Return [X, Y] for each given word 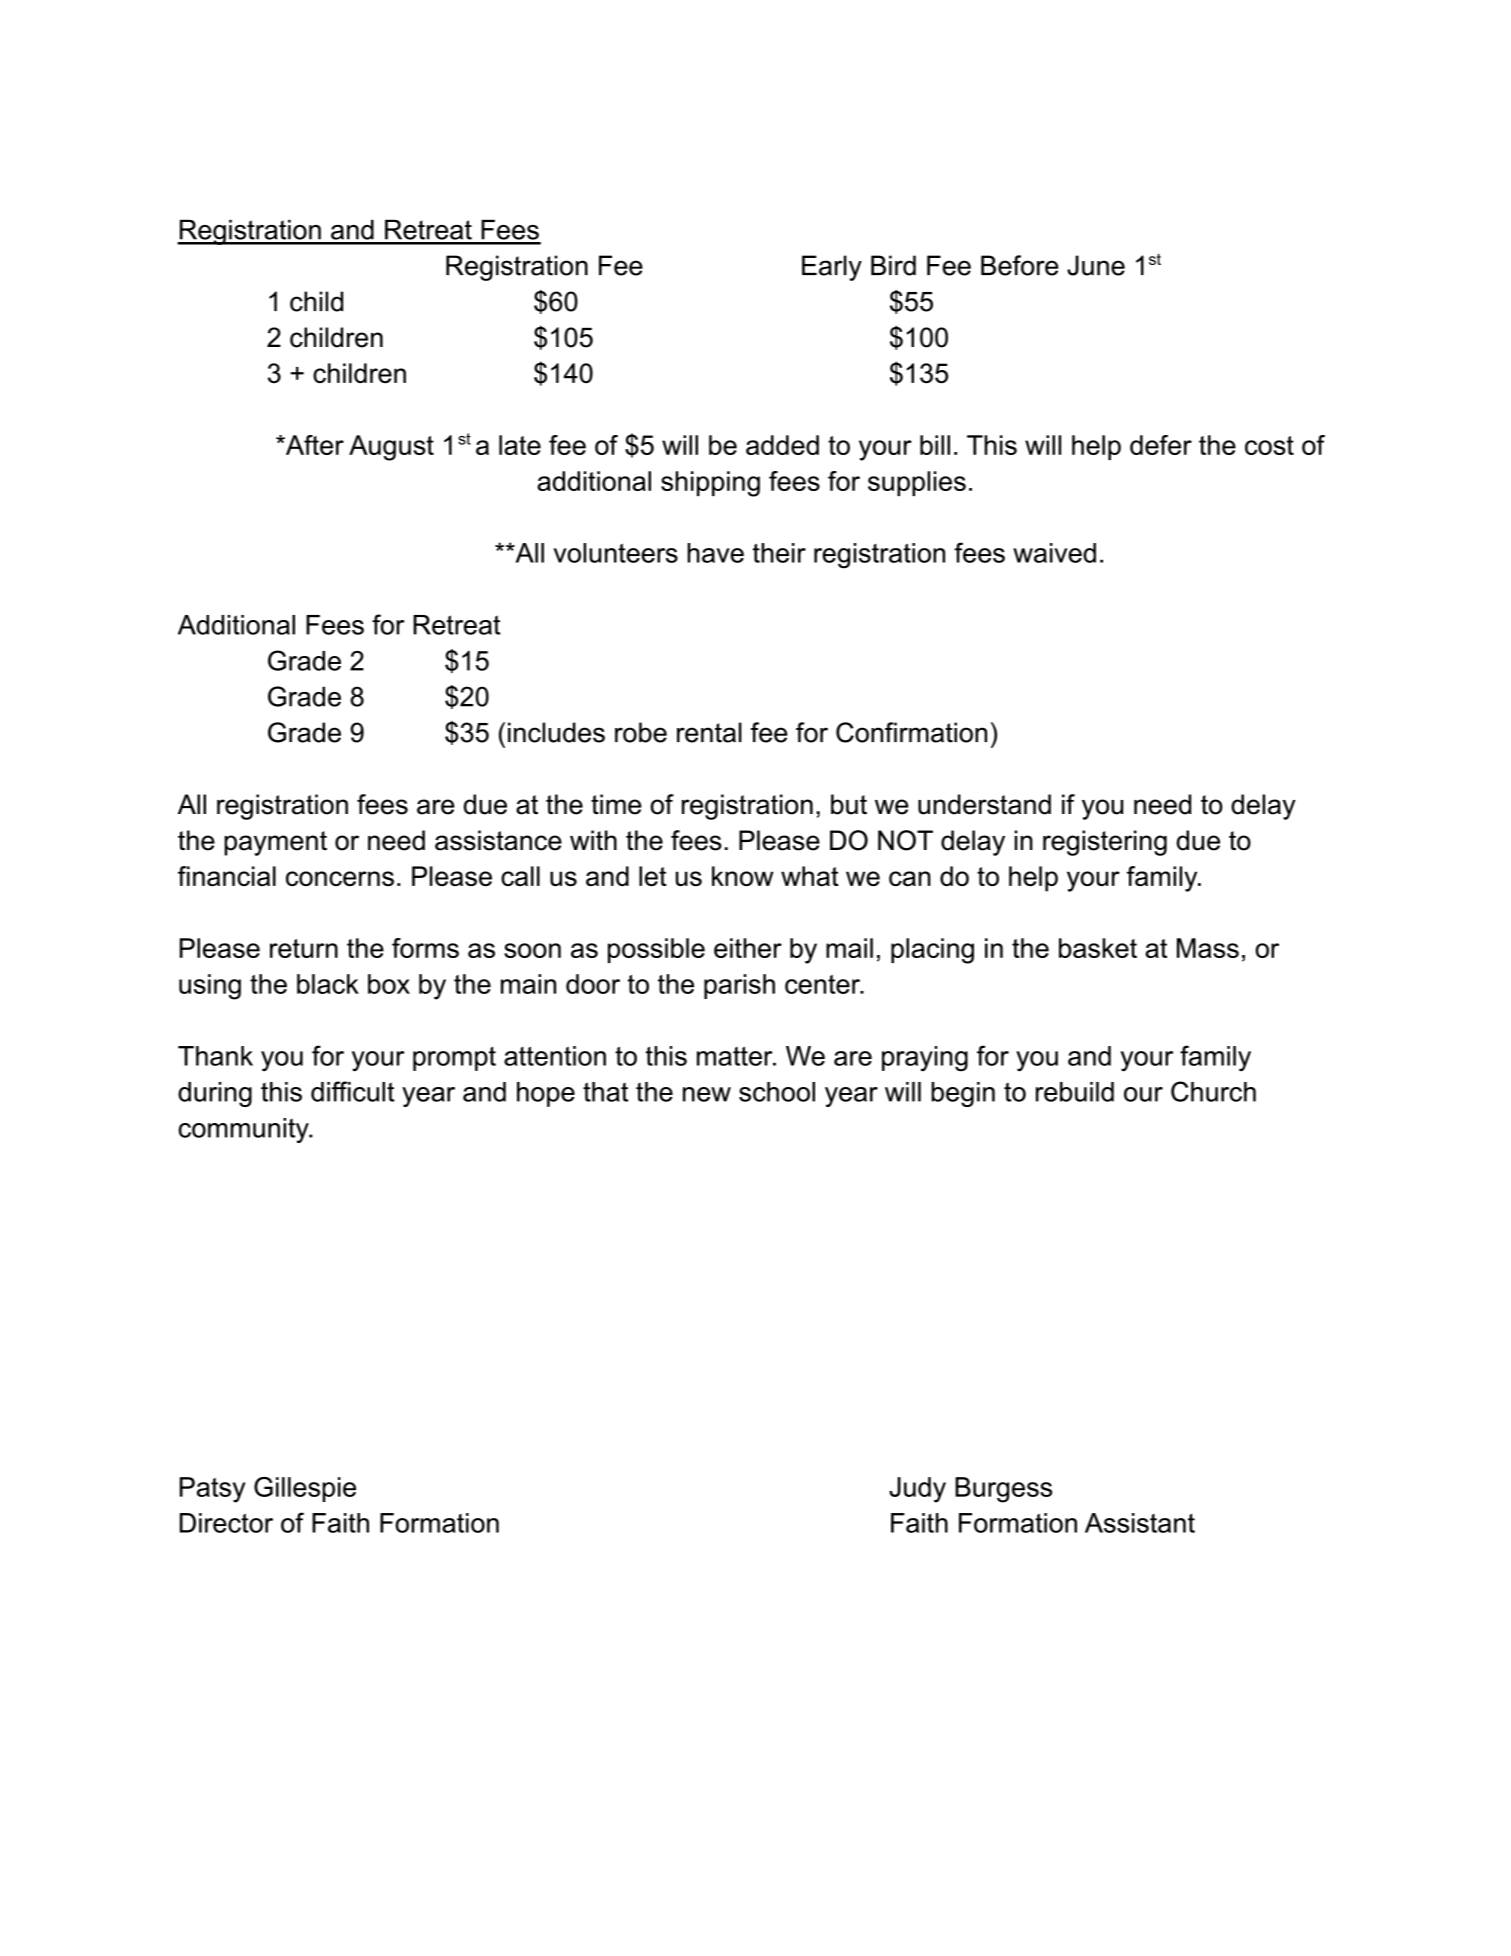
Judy [917, 1490]
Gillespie [305, 1489]
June [1096, 265]
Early [832, 268]
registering [1105, 843]
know [742, 876]
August [391, 448]
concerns [340, 878]
